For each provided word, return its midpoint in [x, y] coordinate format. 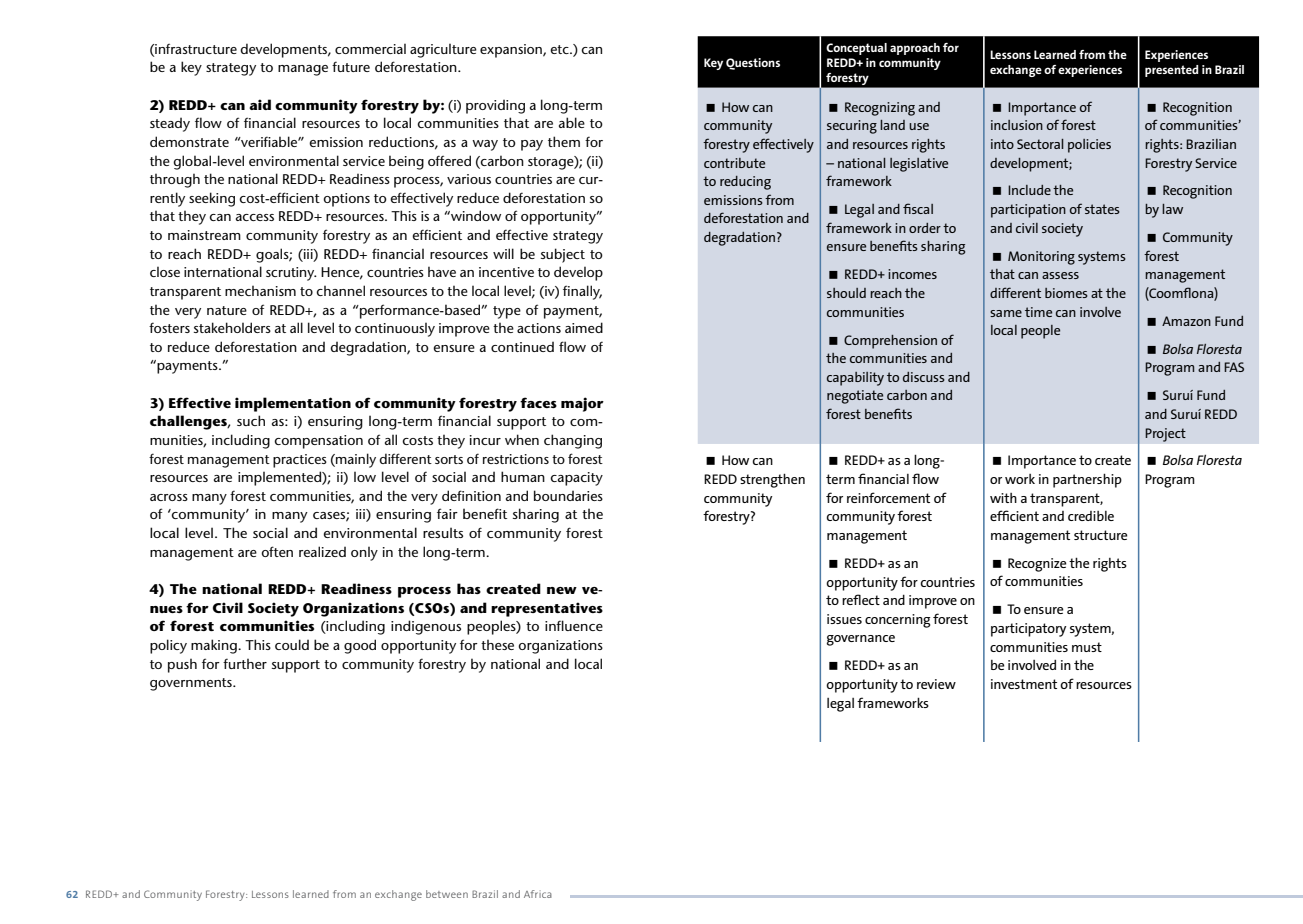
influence [574, 625]
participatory [1029, 630]
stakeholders [232, 327]
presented [1171, 71]
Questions [753, 64]
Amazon [1186, 321]
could [292, 644]
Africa [538, 894]
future [351, 66]
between [447, 894]
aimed [584, 327]
